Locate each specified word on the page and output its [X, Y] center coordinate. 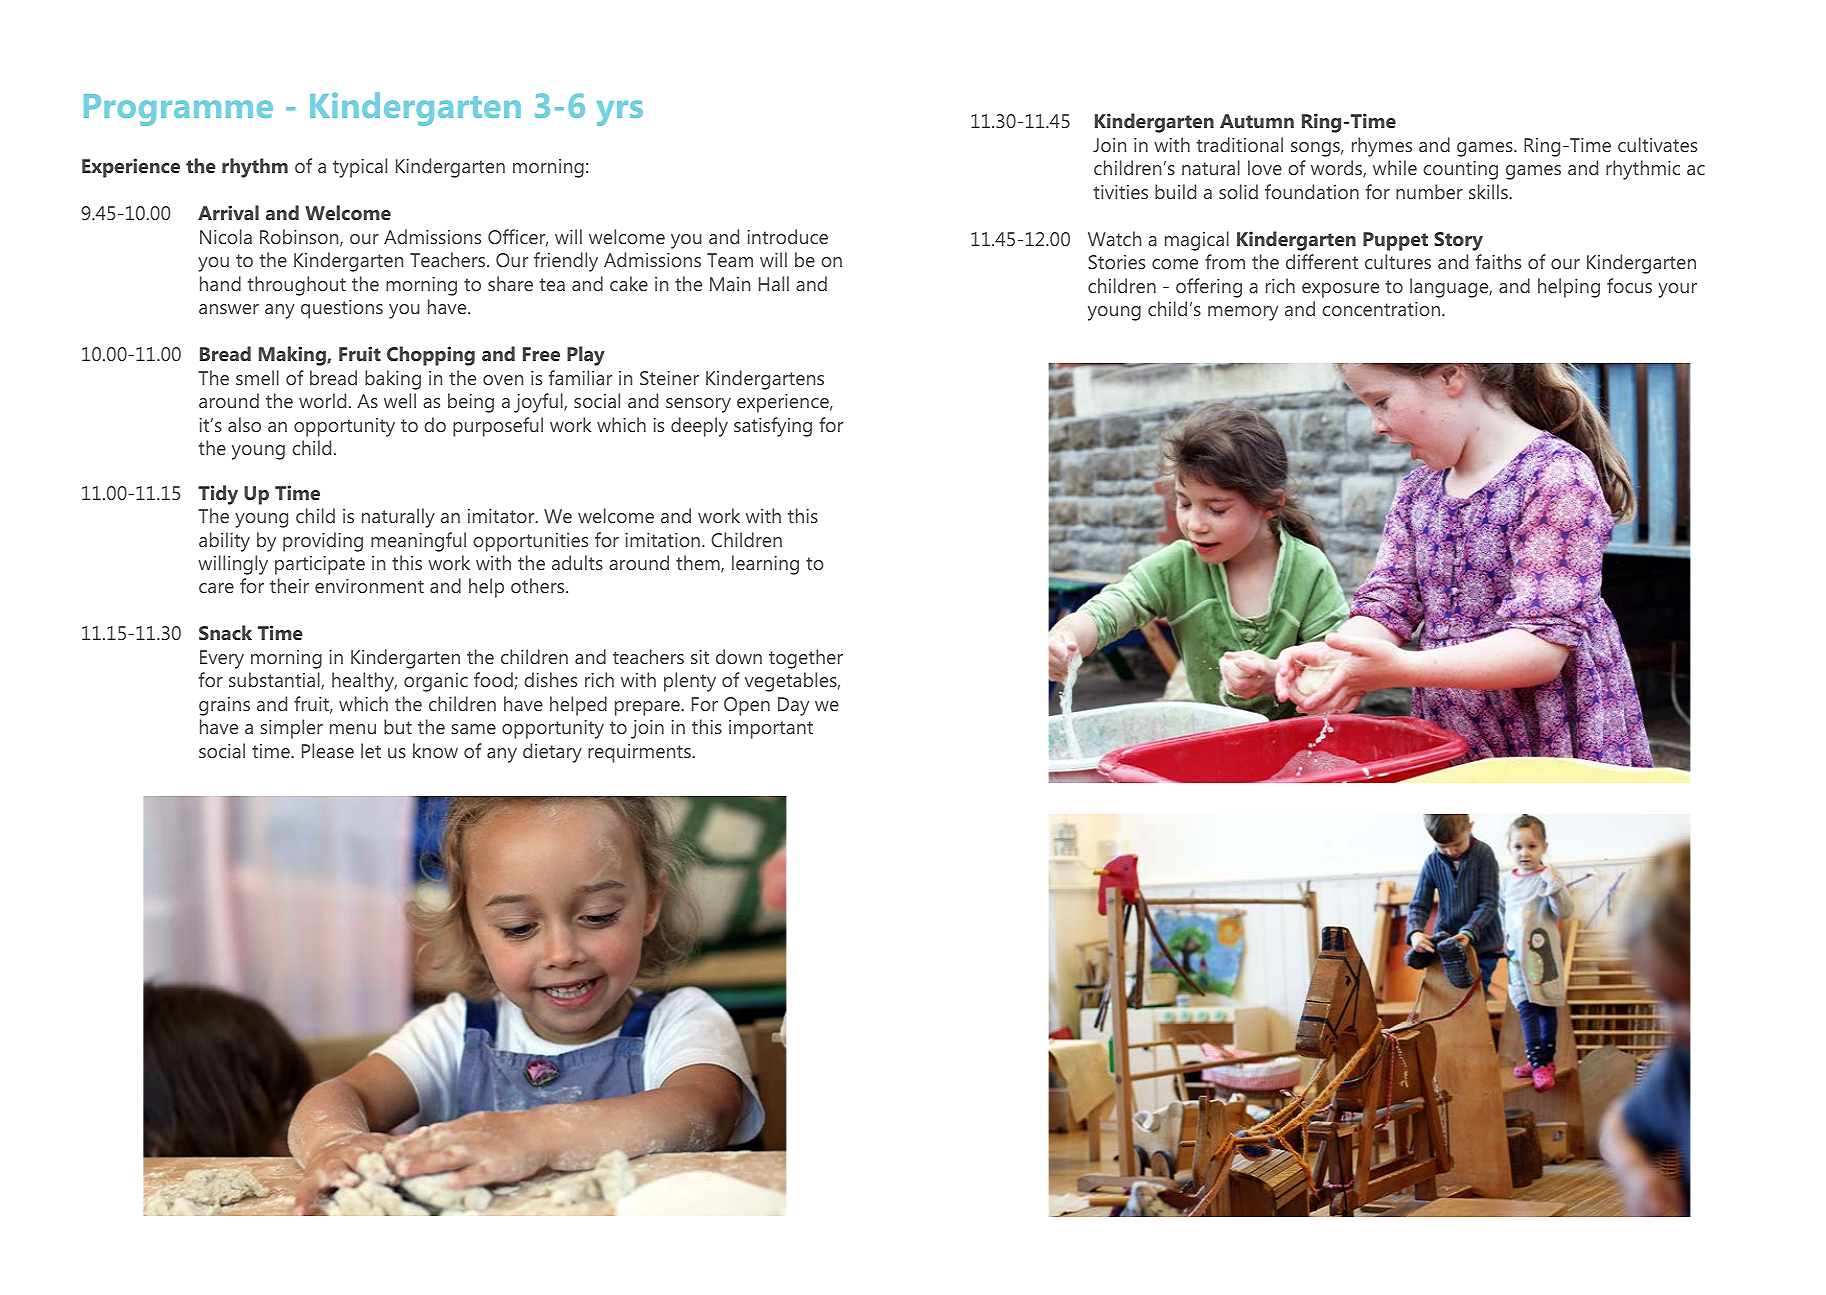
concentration [1381, 309]
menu [353, 729]
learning [765, 565]
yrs [619, 113]
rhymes [1382, 147]
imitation [662, 540]
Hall [774, 283]
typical [360, 168]
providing [323, 542]
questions [342, 309]
